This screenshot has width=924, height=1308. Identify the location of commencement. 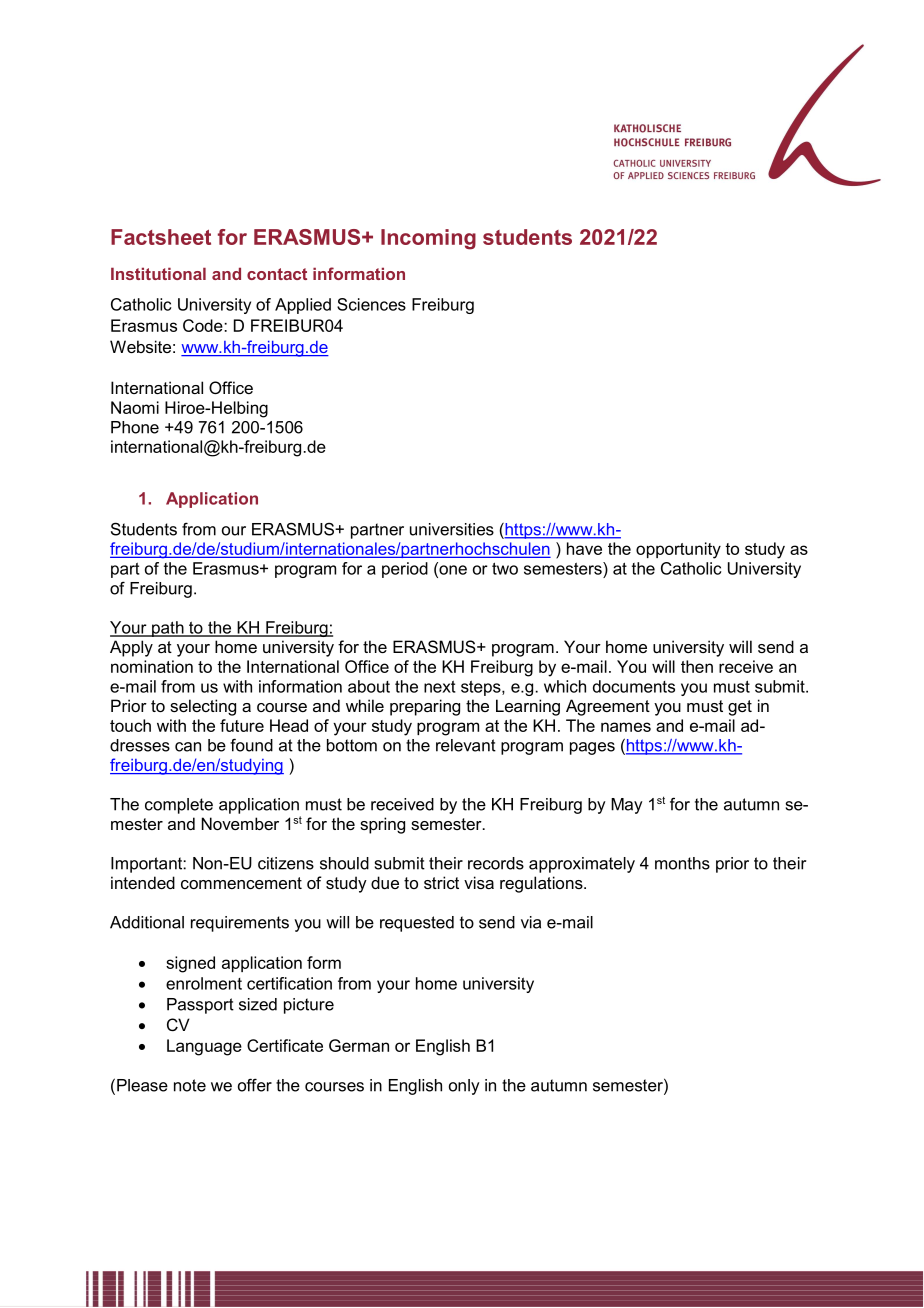
(241, 883).
